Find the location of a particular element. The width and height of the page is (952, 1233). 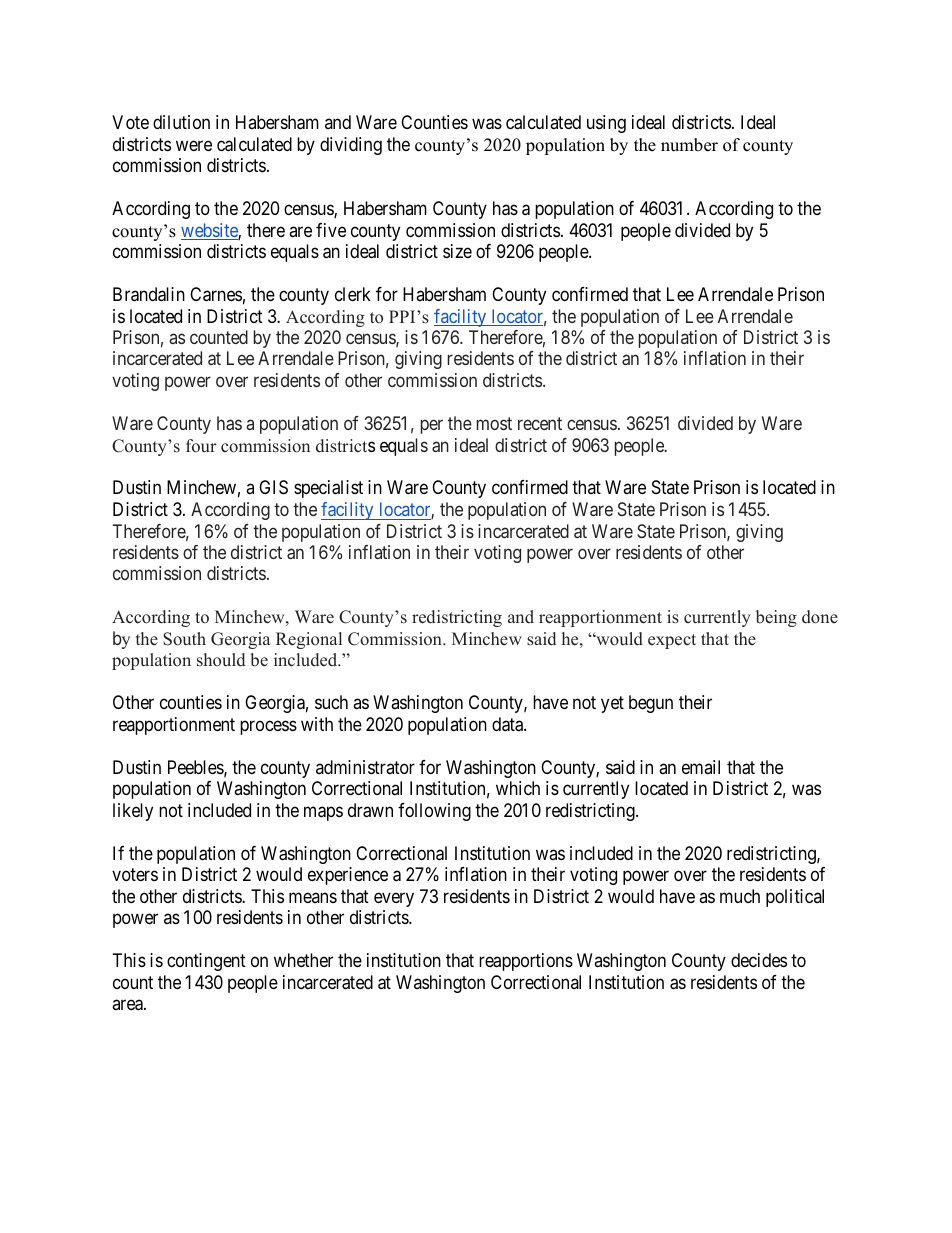

contingent is located at coordinates (206, 962).
